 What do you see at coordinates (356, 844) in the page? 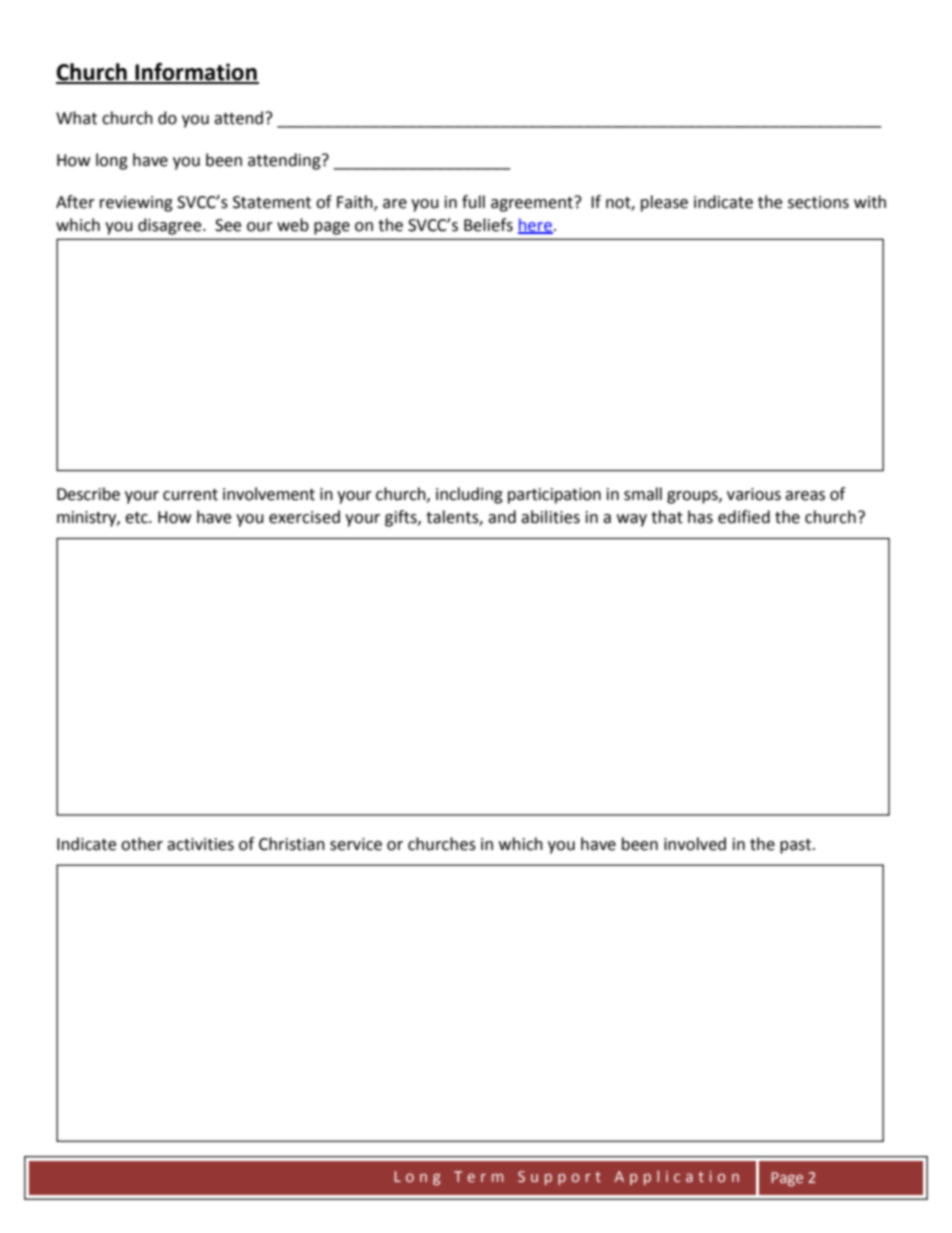
I see `service` at bounding box center [356, 844].
